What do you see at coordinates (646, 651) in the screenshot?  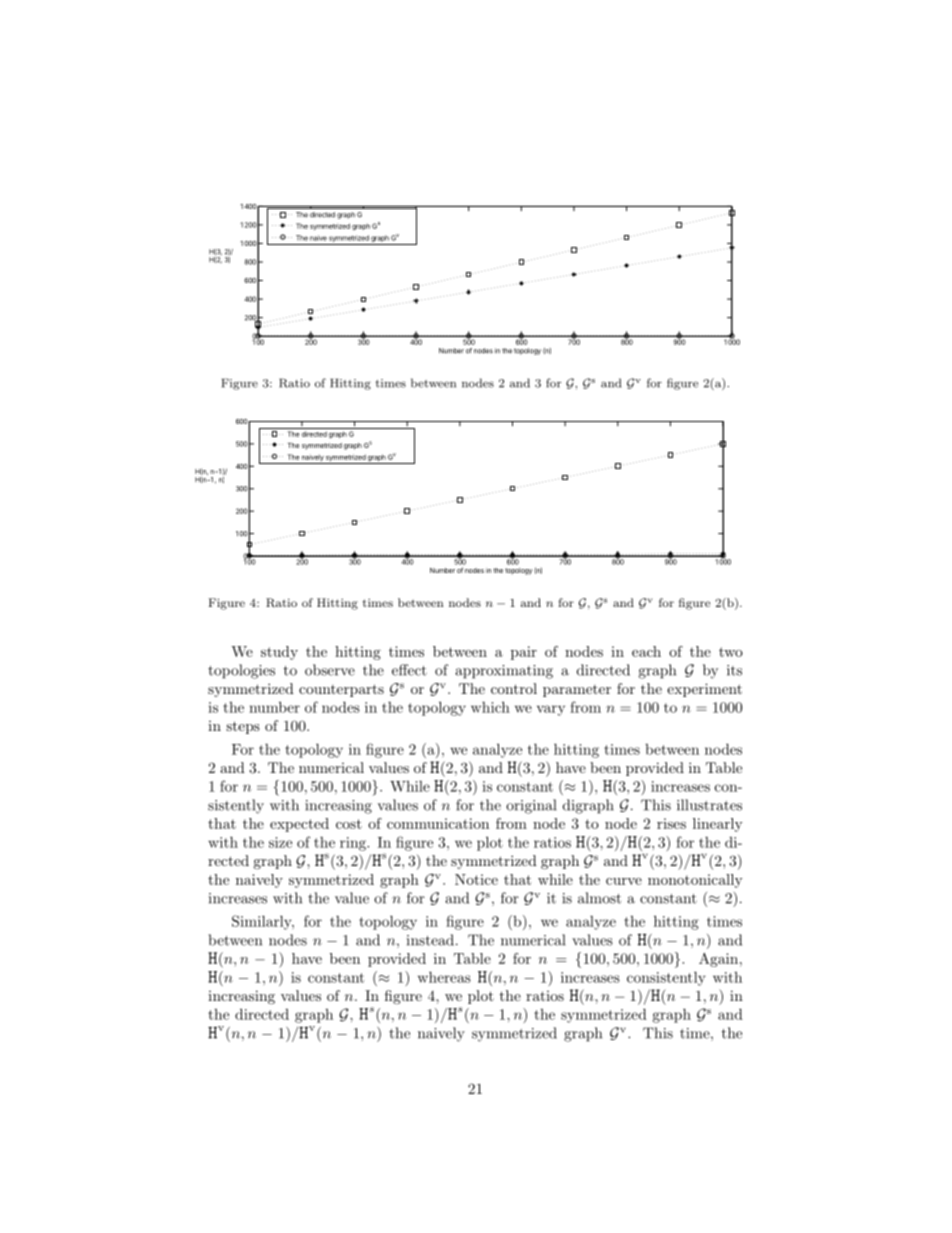 I see `each` at bounding box center [646, 651].
